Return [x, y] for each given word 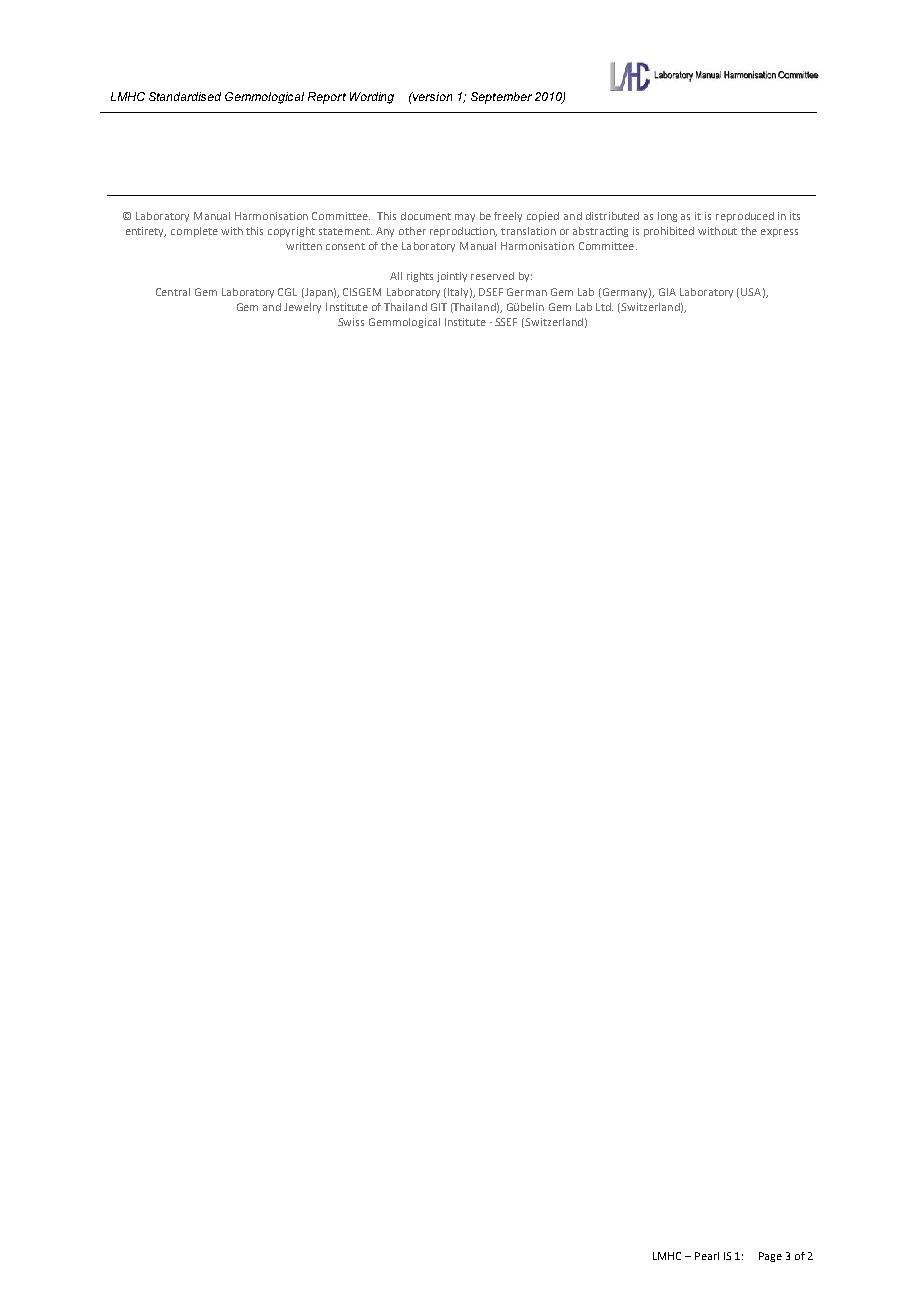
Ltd [604, 307]
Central [173, 292]
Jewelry [302, 308]
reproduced [745, 217]
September [501, 98]
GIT [439, 307]
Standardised [185, 96]
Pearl [707, 1256]
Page [770, 1257]
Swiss [351, 322]
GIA [667, 292]
